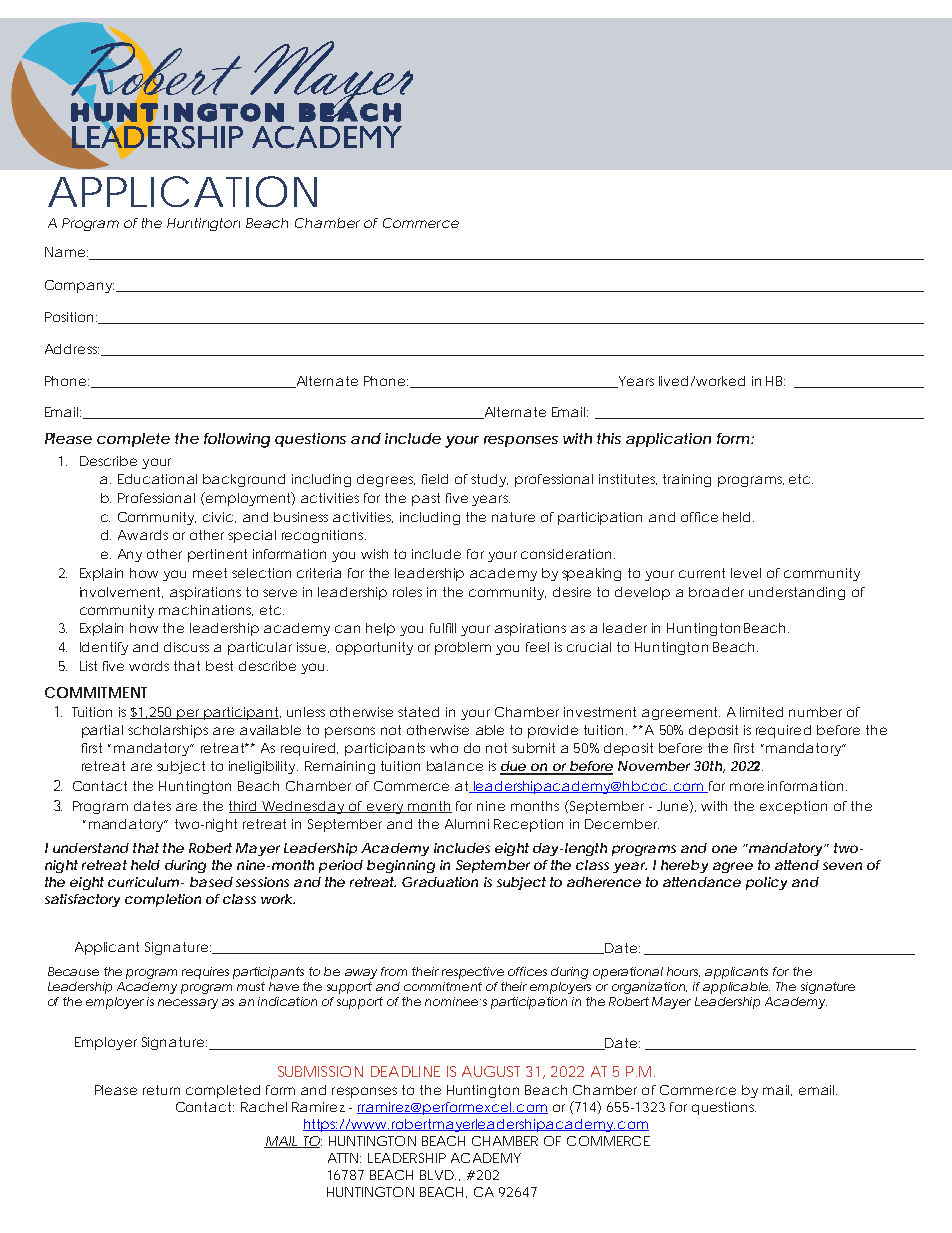 This page has height=1233, width=952. I want to click on limited, so click(761, 712).
